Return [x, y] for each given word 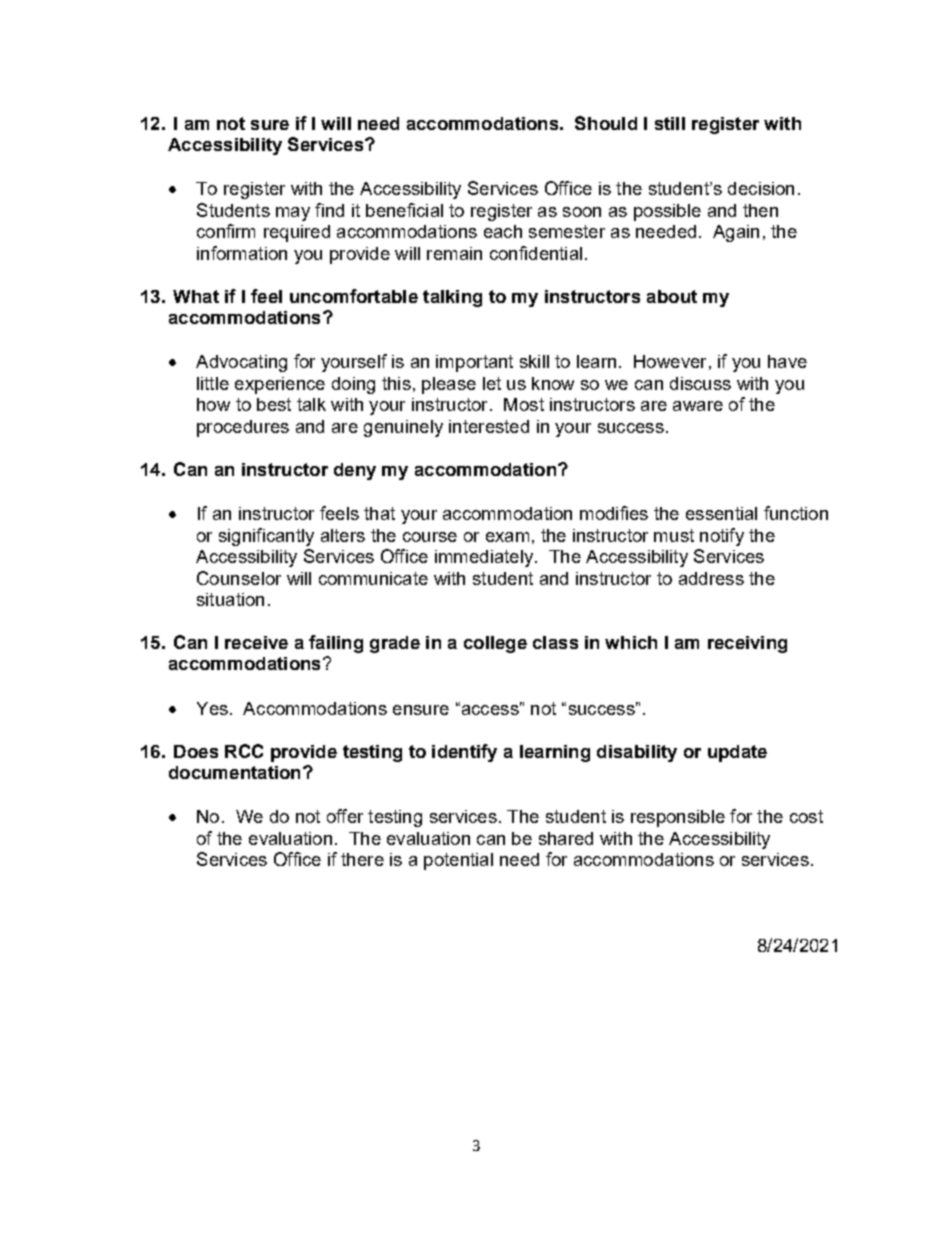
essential [721, 513]
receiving [747, 644]
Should [606, 123]
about [672, 296]
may [293, 214]
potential [458, 861]
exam [507, 537]
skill [534, 361]
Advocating [241, 363]
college [495, 644]
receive [256, 642]
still [670, 123]
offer [345, 816]
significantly [266, 537]
